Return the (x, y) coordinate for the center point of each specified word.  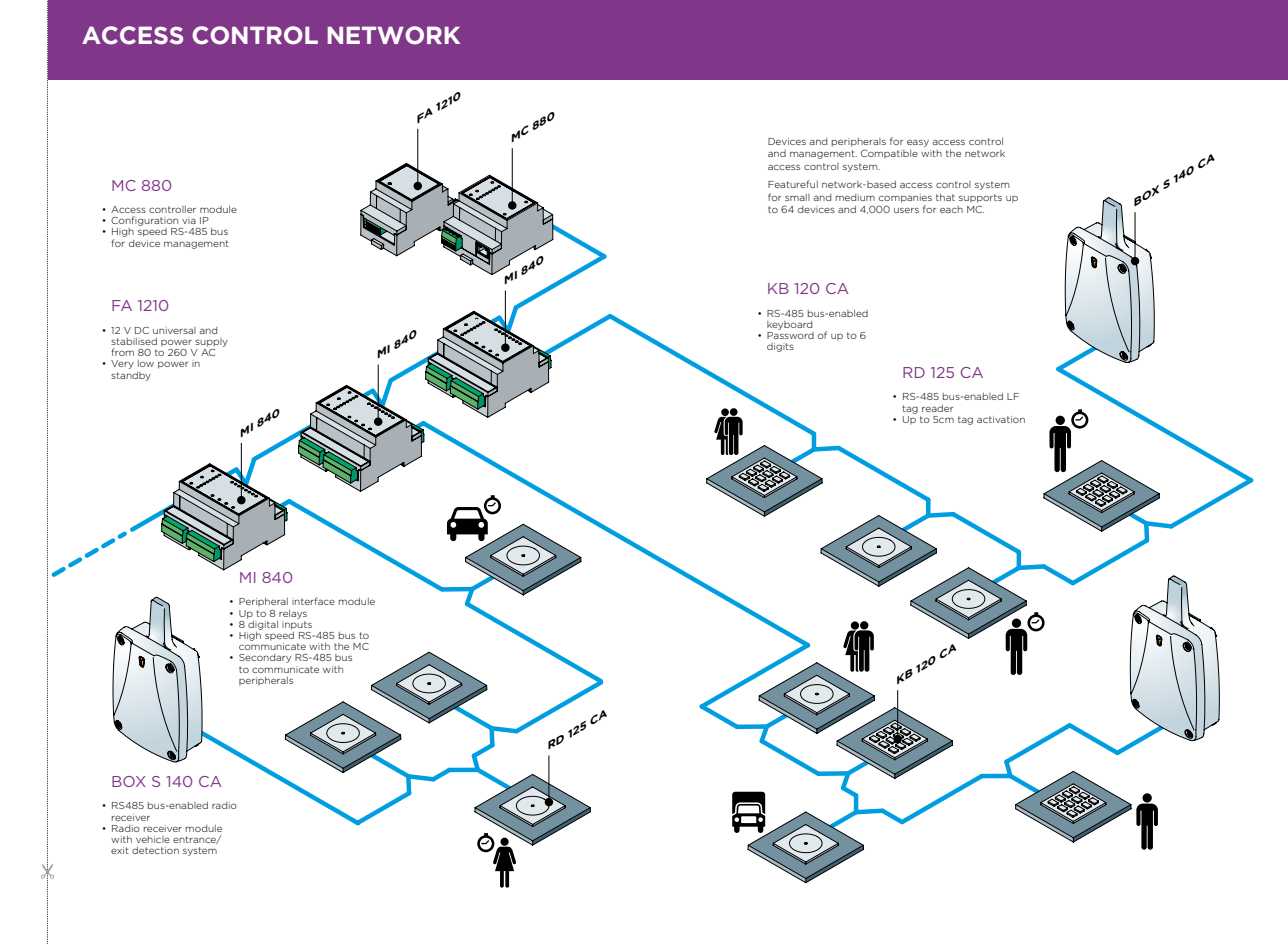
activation (1001, 419)
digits (780, 347)
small (797, 197)
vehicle (153, 839)
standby (131, 376)
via (189, 220)
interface (313, 601)
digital (262, 624)
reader (937, 408)
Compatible (889, 154)
